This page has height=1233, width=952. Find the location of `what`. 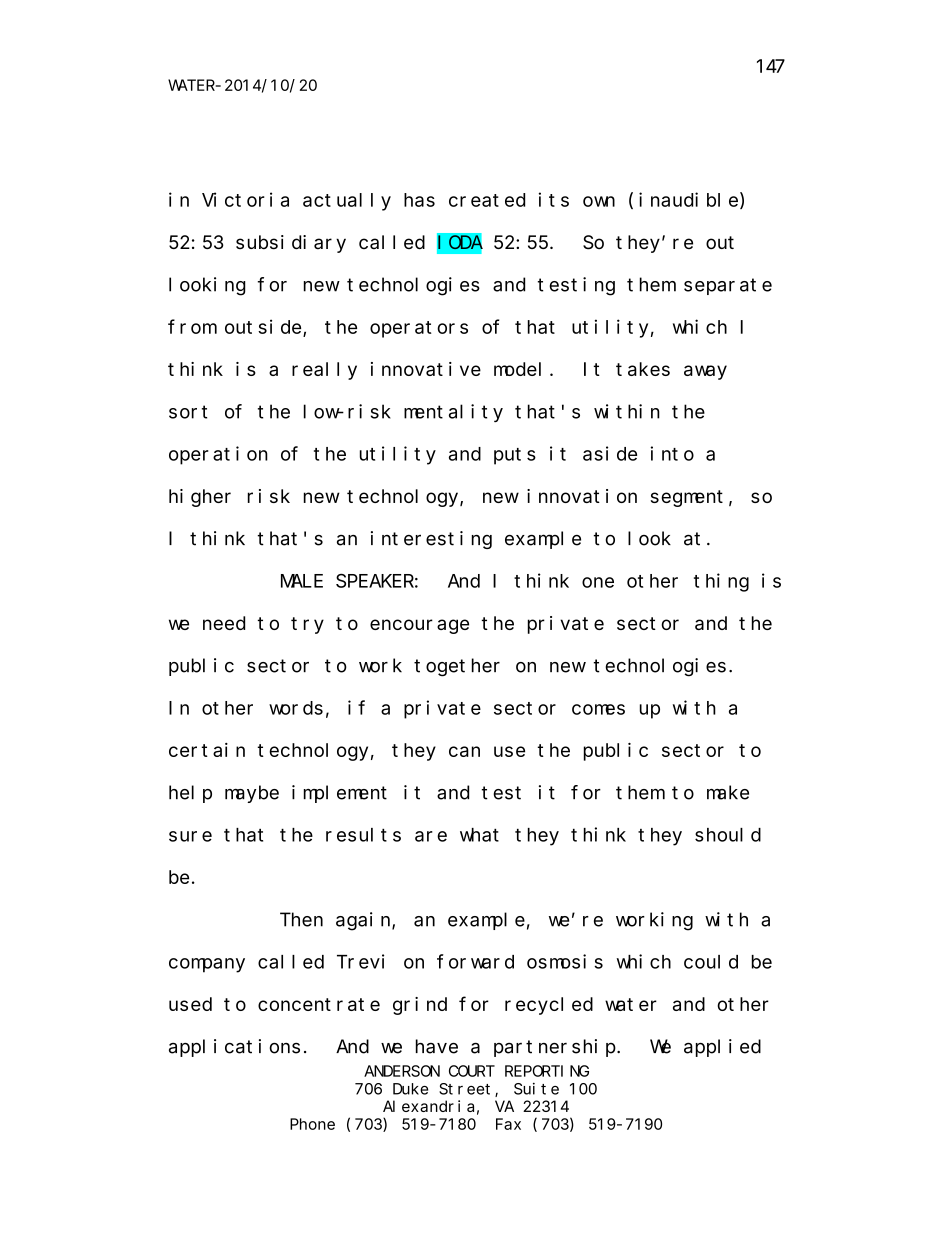

what is located at coordinates (479, 835).
